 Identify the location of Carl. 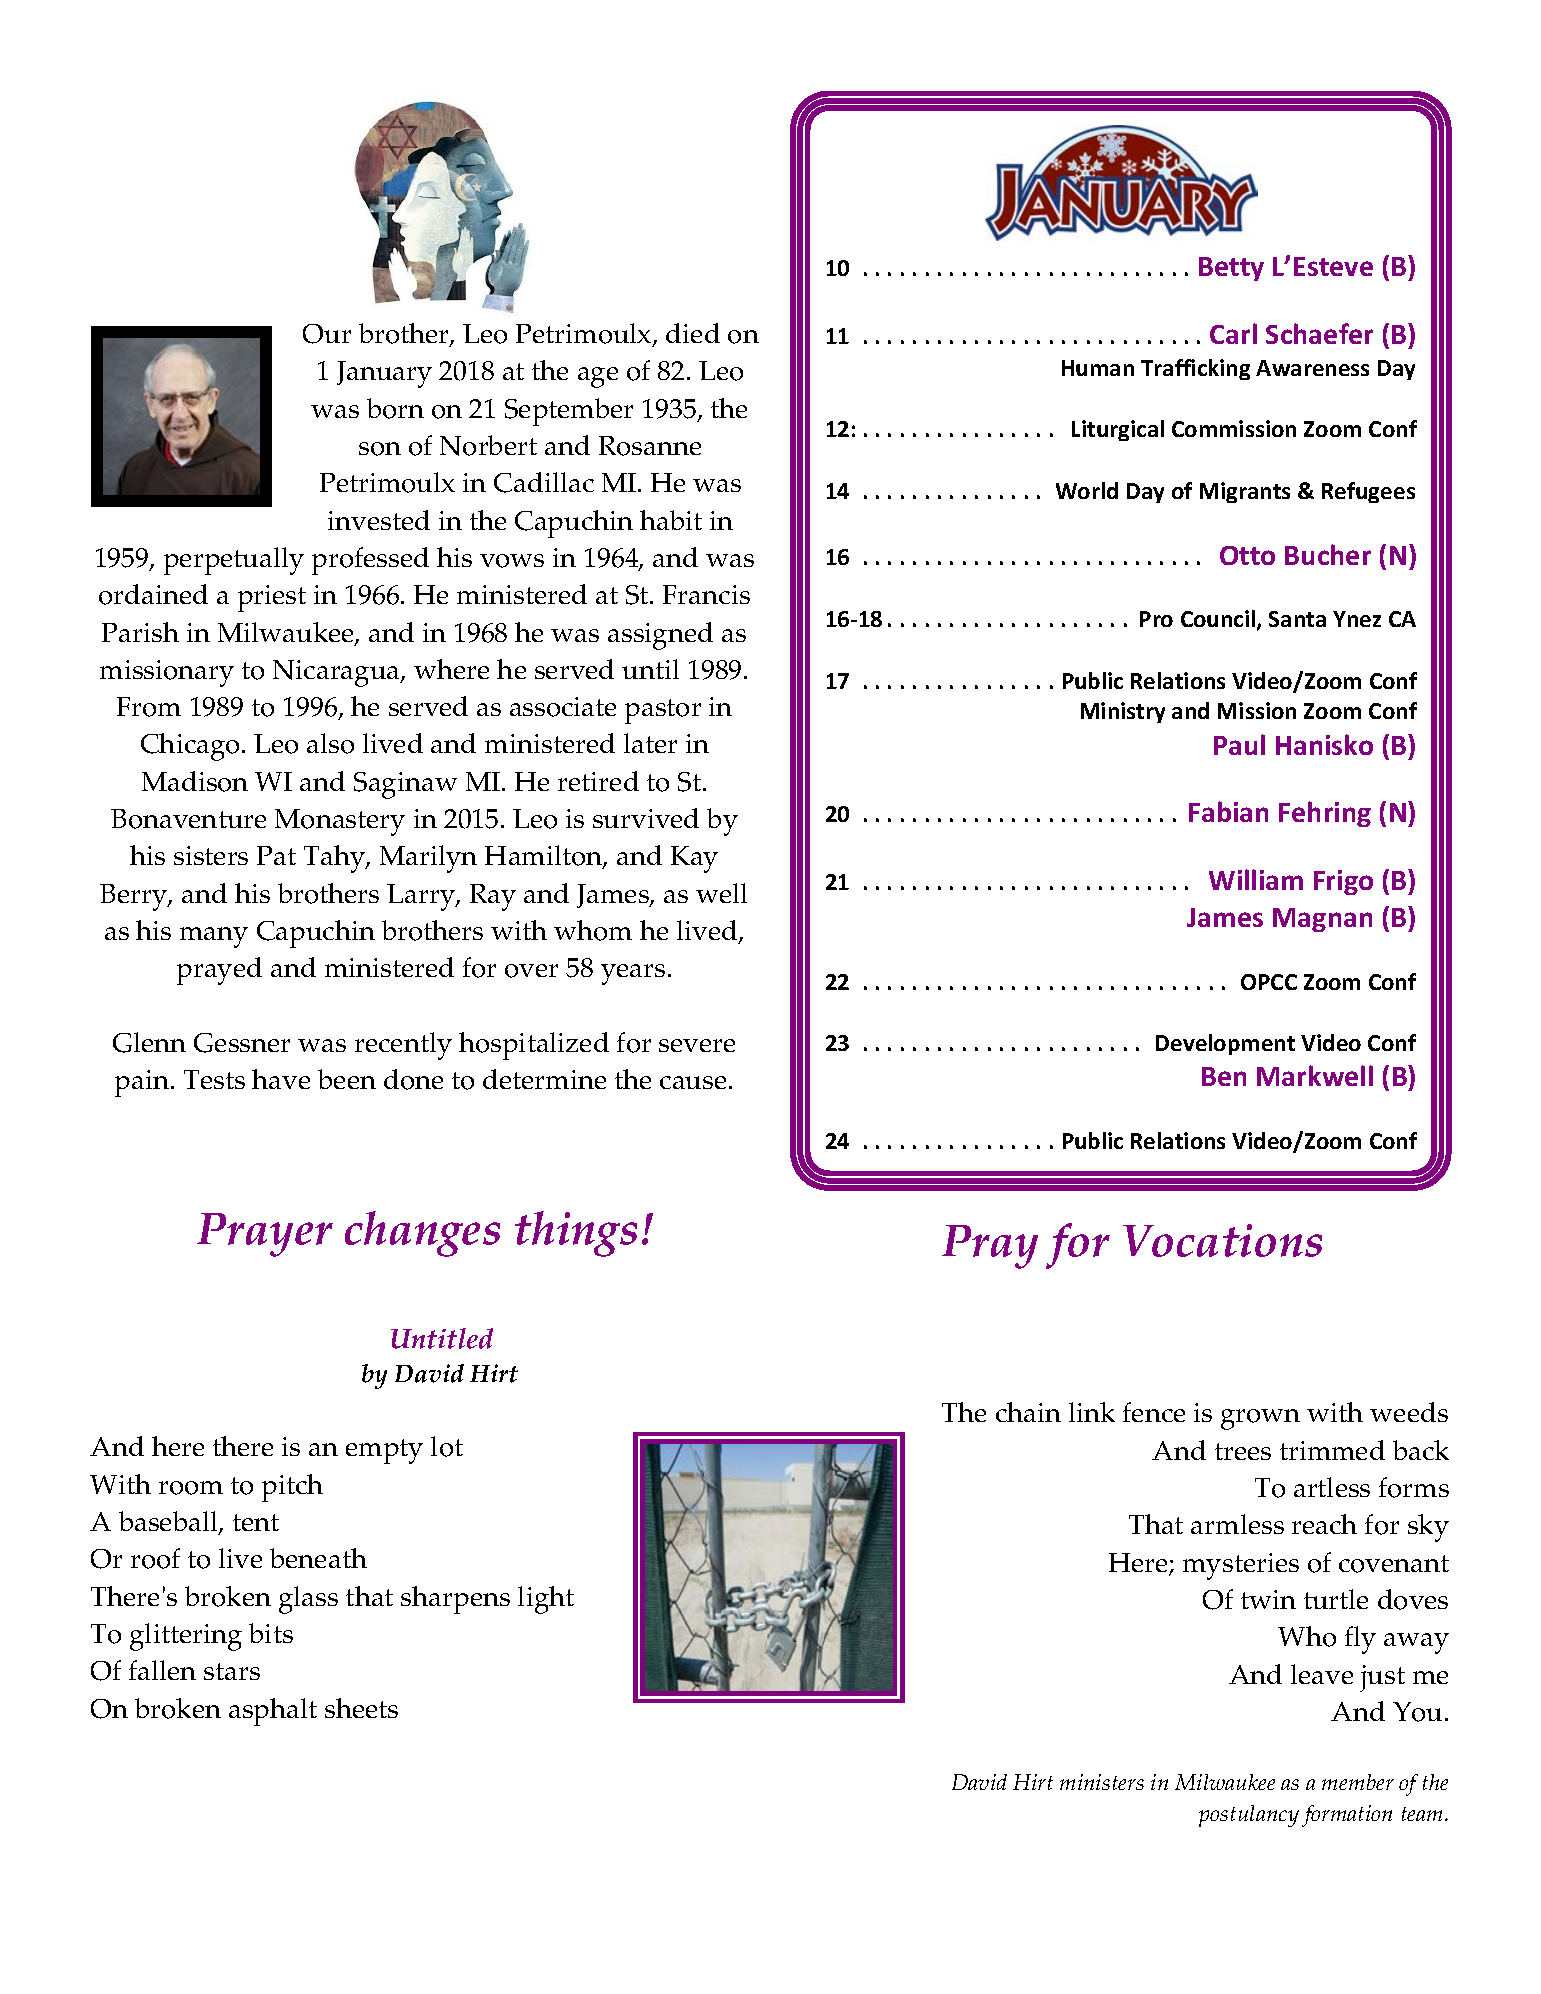
(1233, 333).
